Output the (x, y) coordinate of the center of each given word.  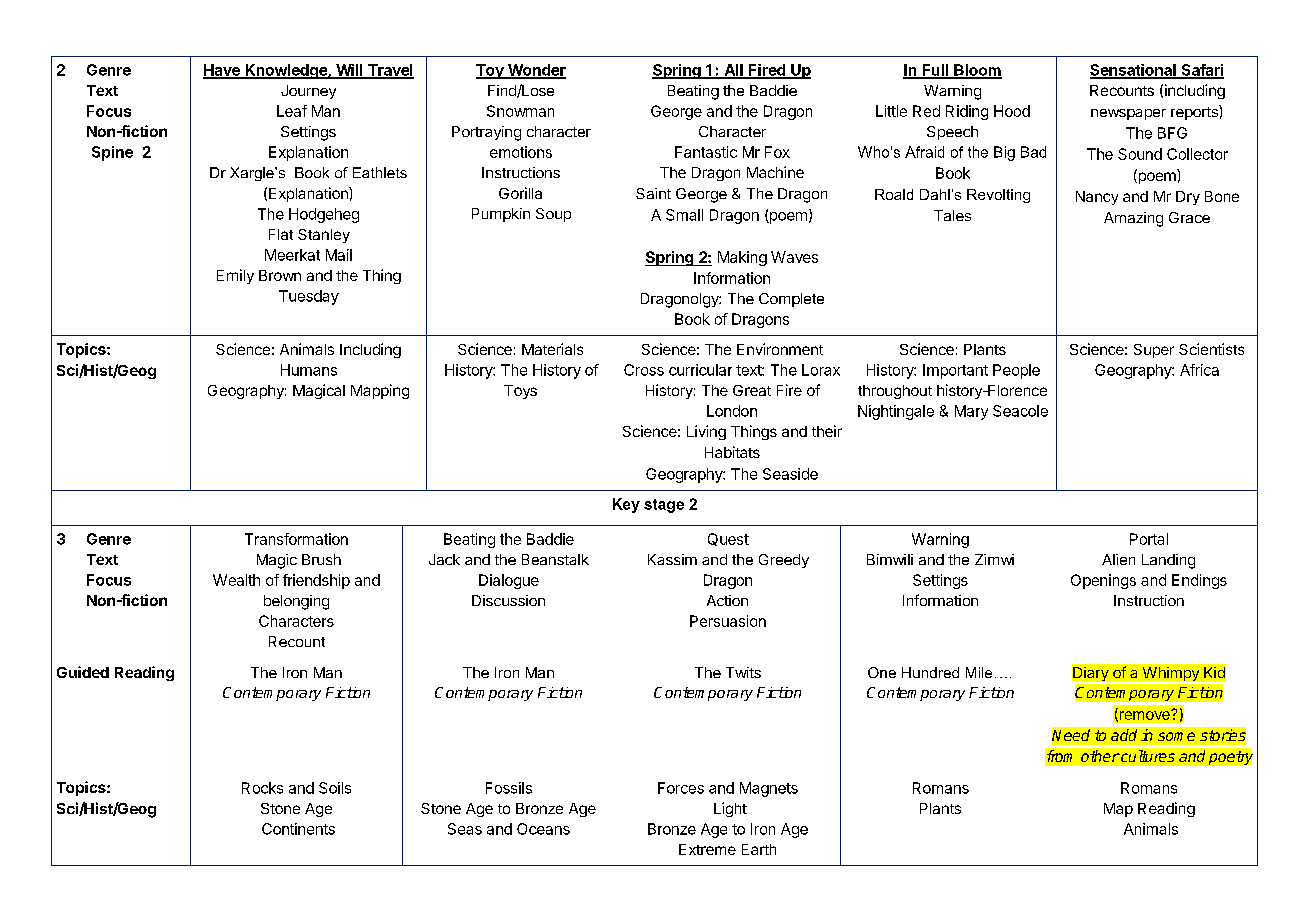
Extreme (707, 849)
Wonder (535, 71)
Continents (298, 829)
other (1100, 756)
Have (222, 71)
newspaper (1128, 114)
